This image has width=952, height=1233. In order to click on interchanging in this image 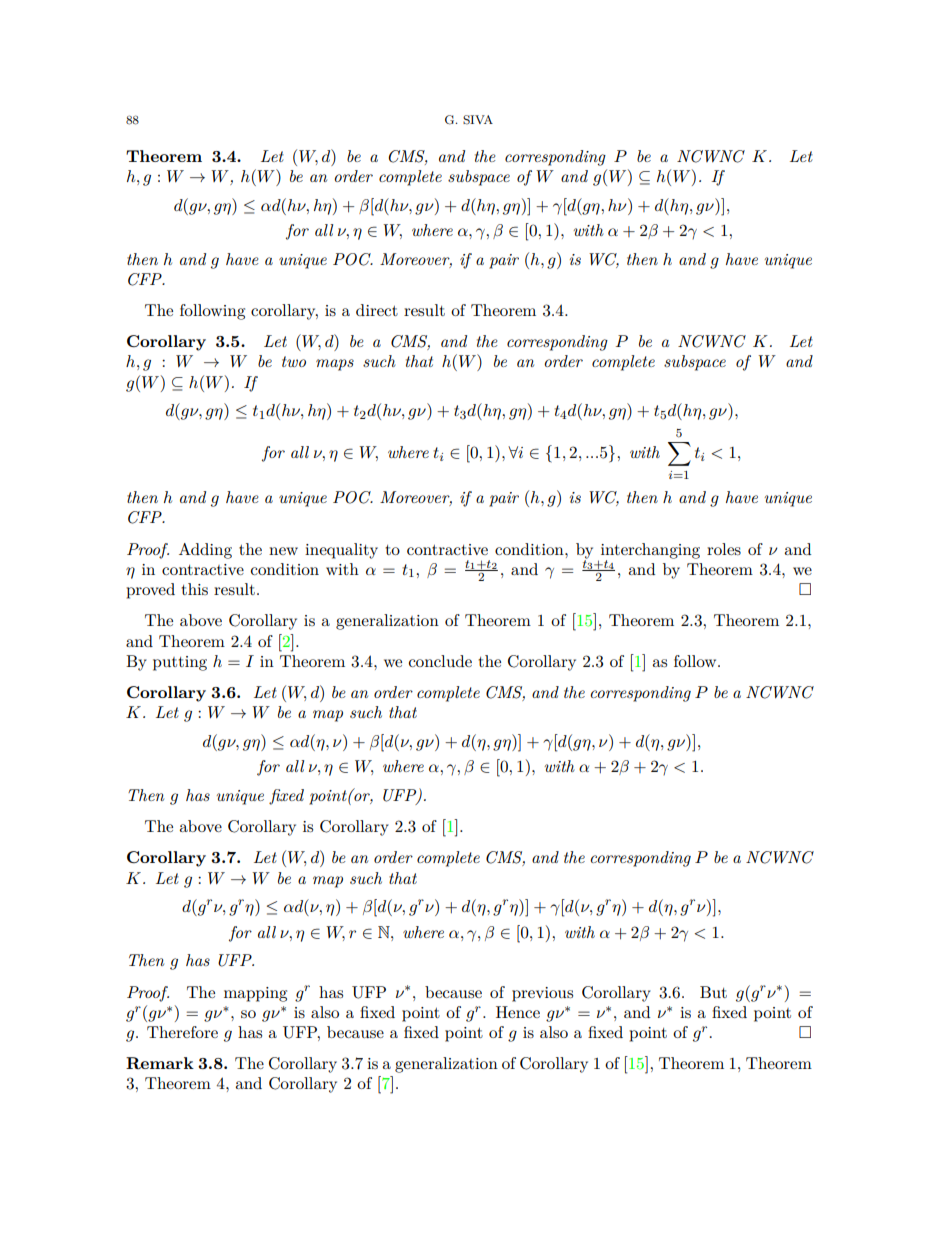, I will do `click(650, 552)`.
